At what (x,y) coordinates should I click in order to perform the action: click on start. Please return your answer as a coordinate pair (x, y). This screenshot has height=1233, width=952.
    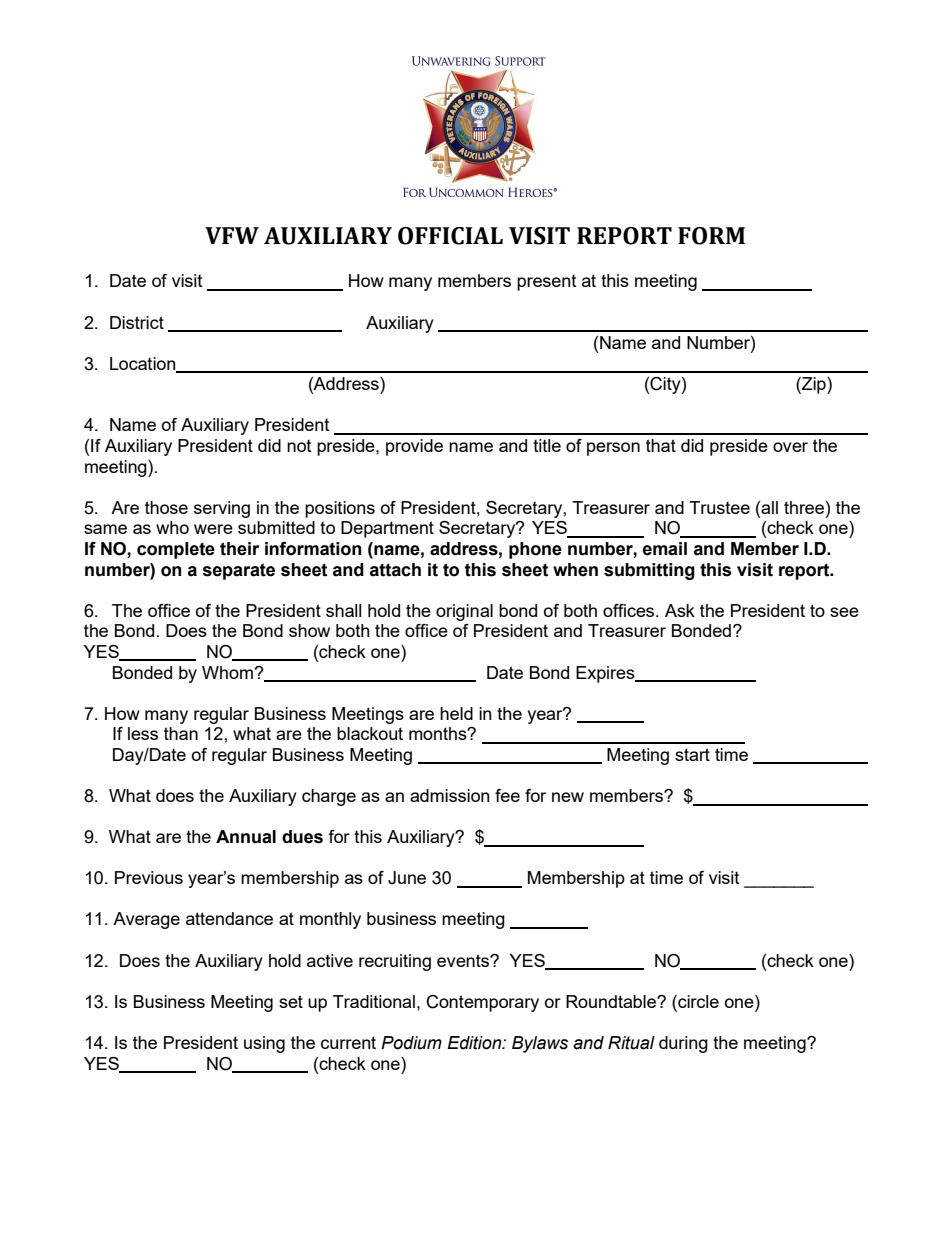
    Looking at the image, I should click on (692, 754).
